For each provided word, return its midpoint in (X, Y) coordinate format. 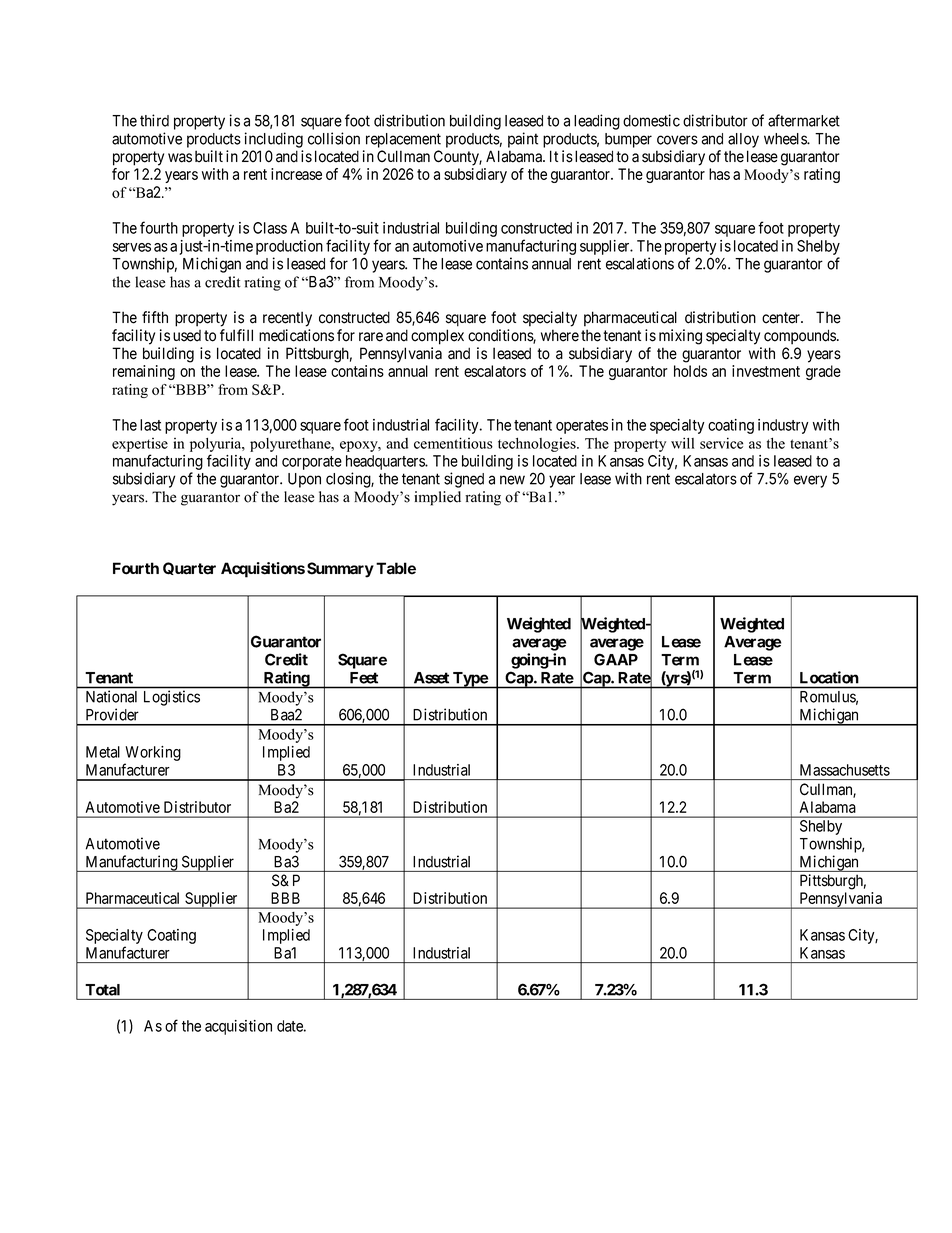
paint (523, 140)
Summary (340, 570)
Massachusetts (845, 770)
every (810, 481)
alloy (743, 140)
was (180, 158)
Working (153, 753)
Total (103, 990)
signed (464, 480)
